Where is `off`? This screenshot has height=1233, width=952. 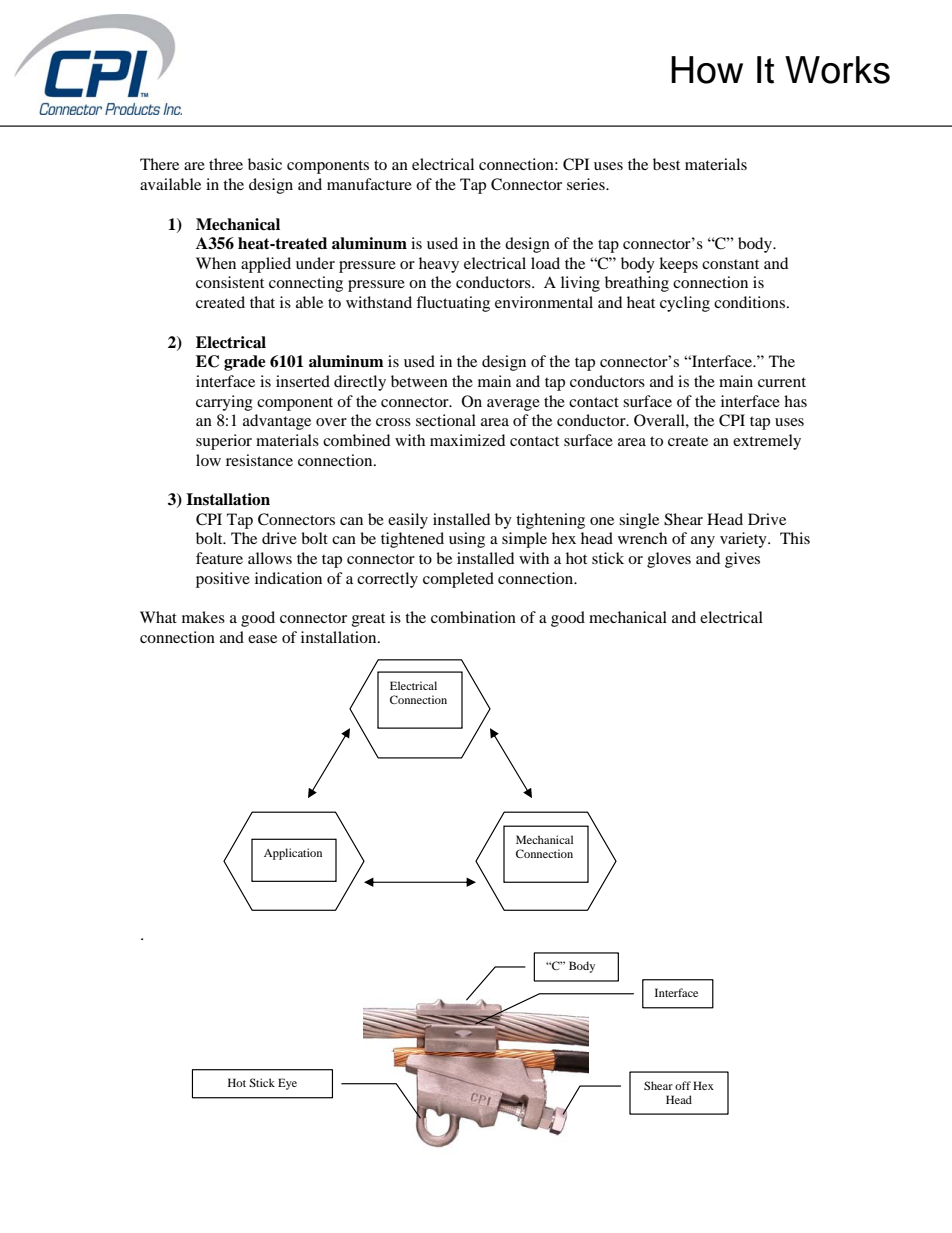 off is located at coordinates (683, 1085).
